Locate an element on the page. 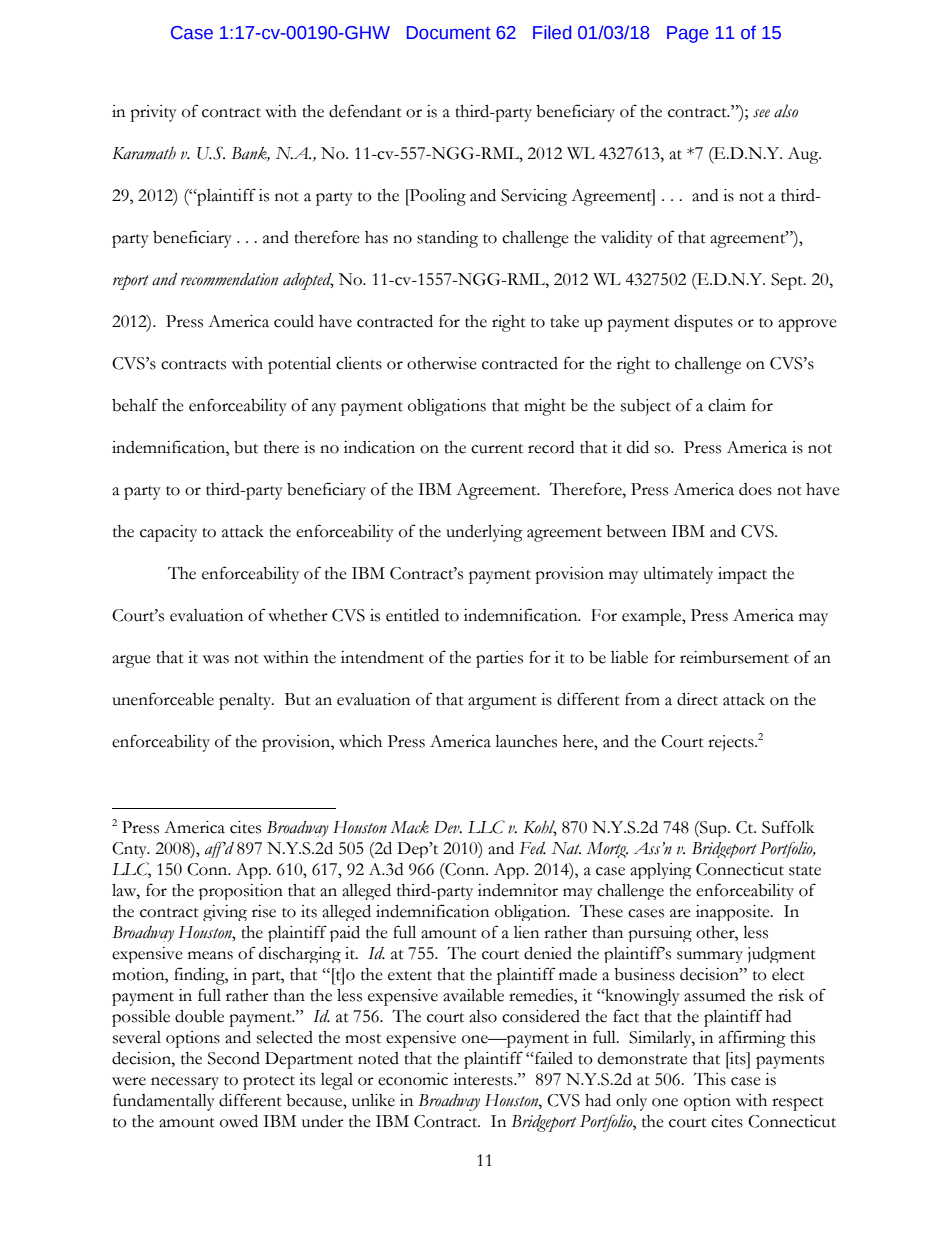 Image resolution: width=952 pixels, height=1233 pixels. Page is located at coordinates (687, 34).
